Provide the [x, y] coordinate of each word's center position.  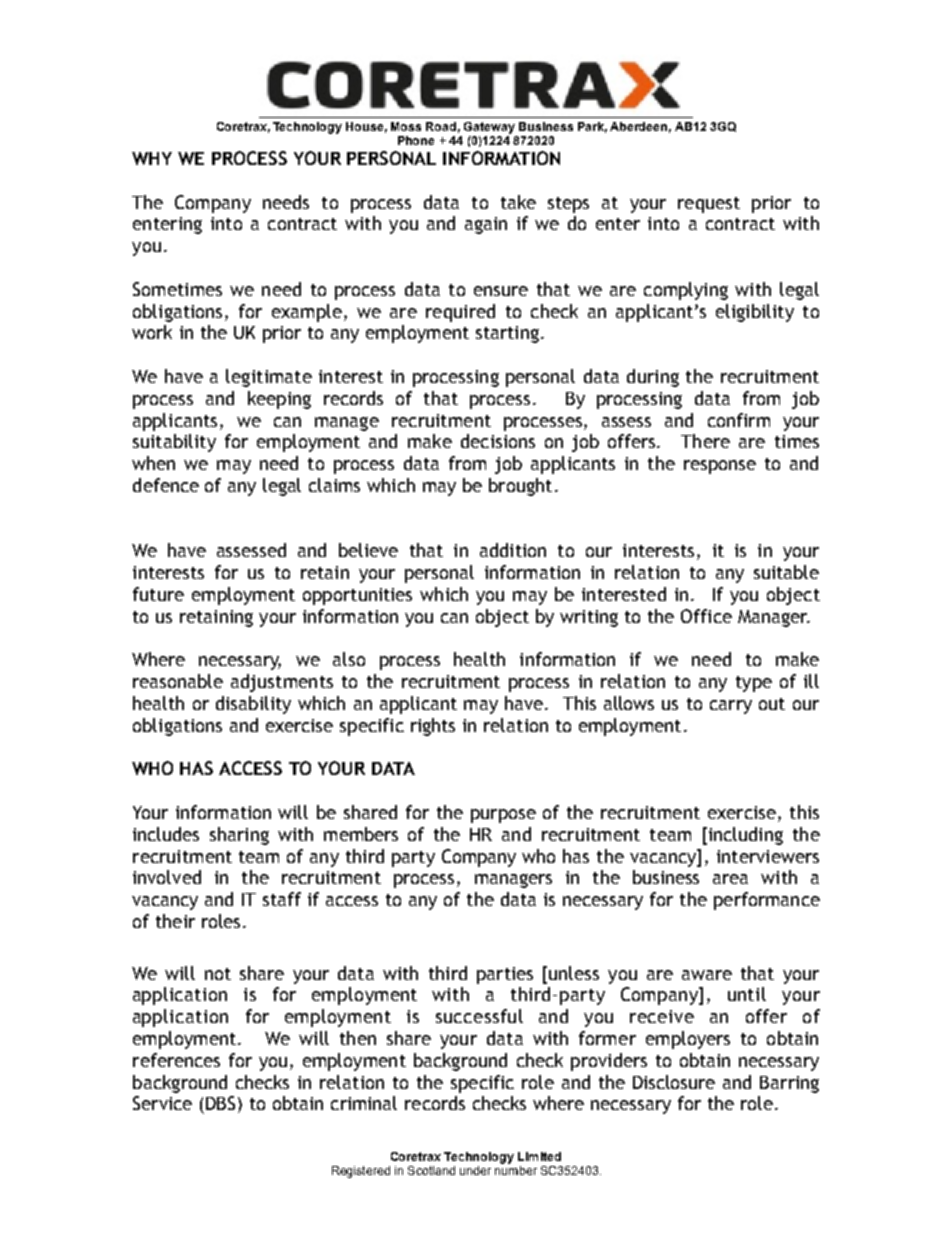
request [709, 205]
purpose [503, 816]
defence [166, 485]
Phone [416, 140]
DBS [220, 1103]
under [475, 1170]
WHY [152, 158]
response [720, 467]
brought [520, 487]
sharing [239, 836]
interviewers [768, 856]
